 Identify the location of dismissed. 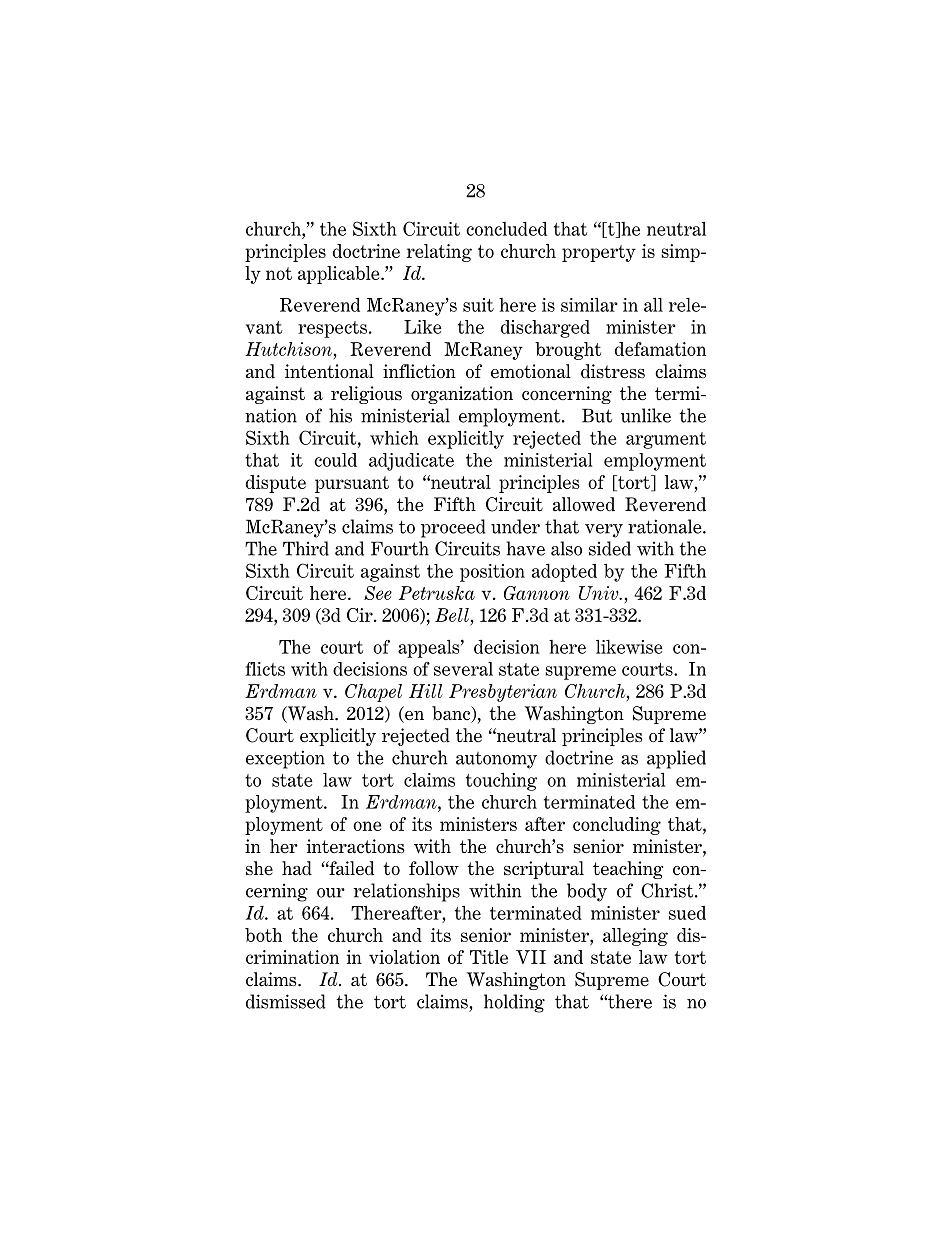
(286, 1001).
